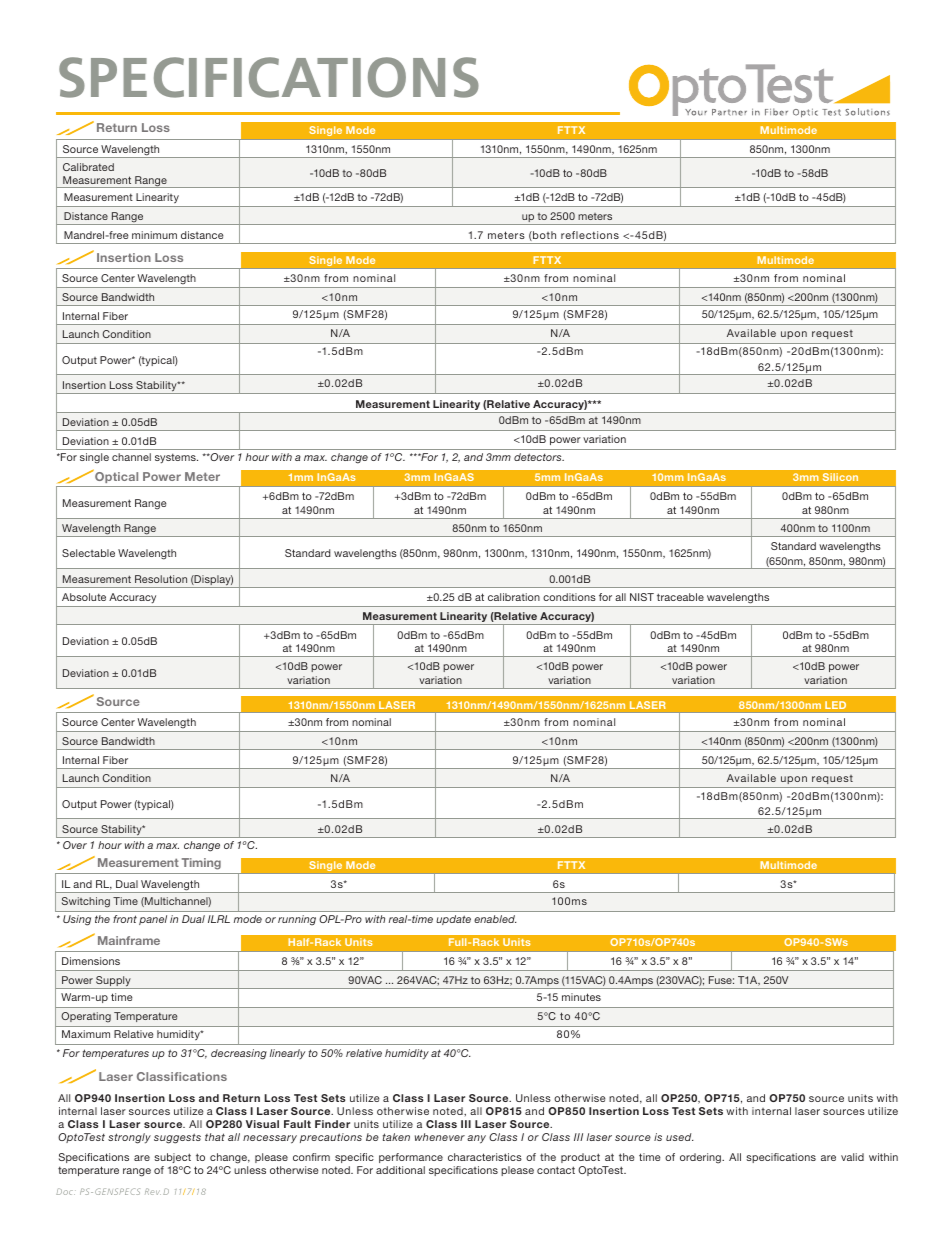 The width and height of the screenshot is (952, 1233). I want to click on subject, so click(172, 1158).
